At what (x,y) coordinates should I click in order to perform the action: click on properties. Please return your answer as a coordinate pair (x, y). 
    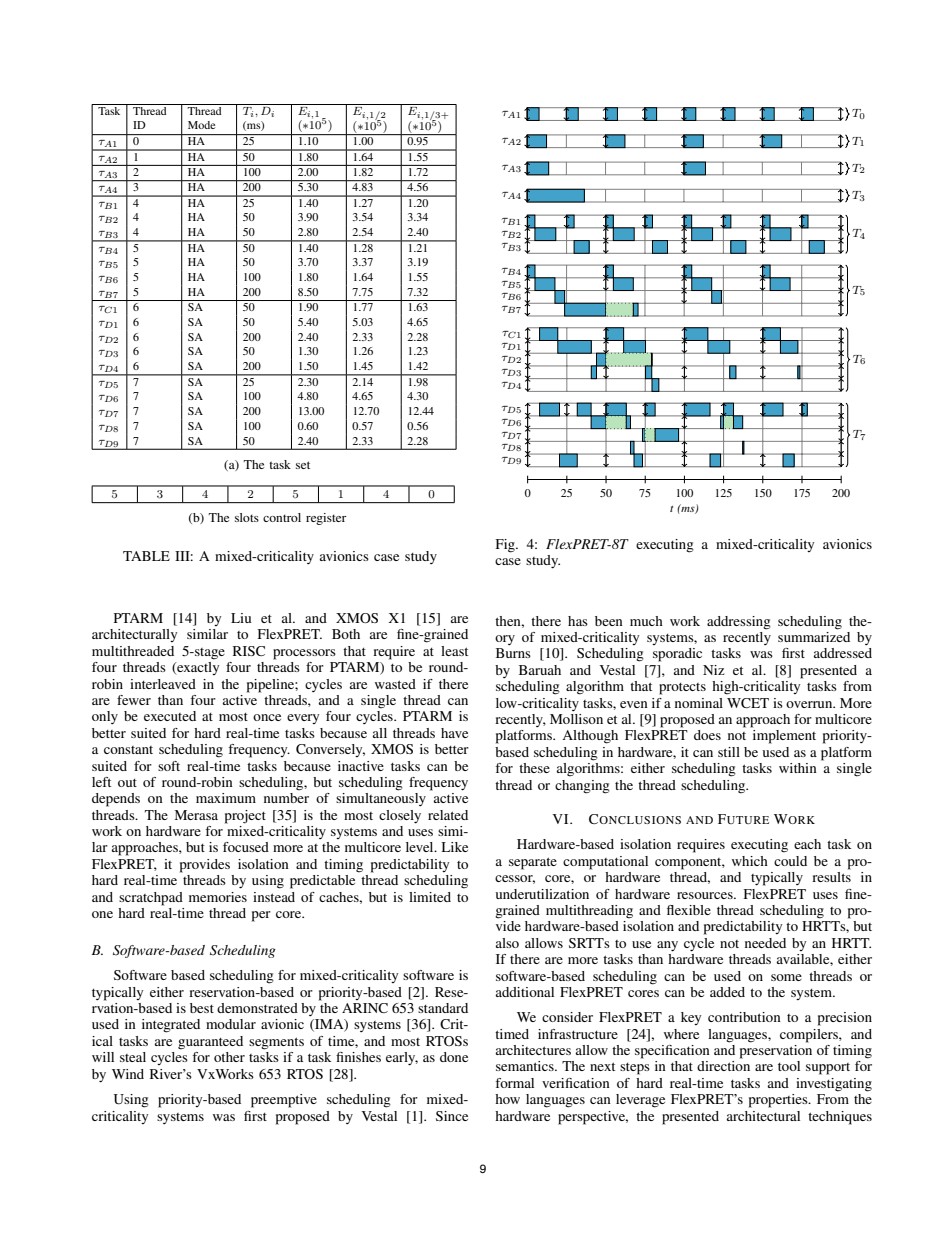
    Looking at the image, I should click on (779, 1101).
